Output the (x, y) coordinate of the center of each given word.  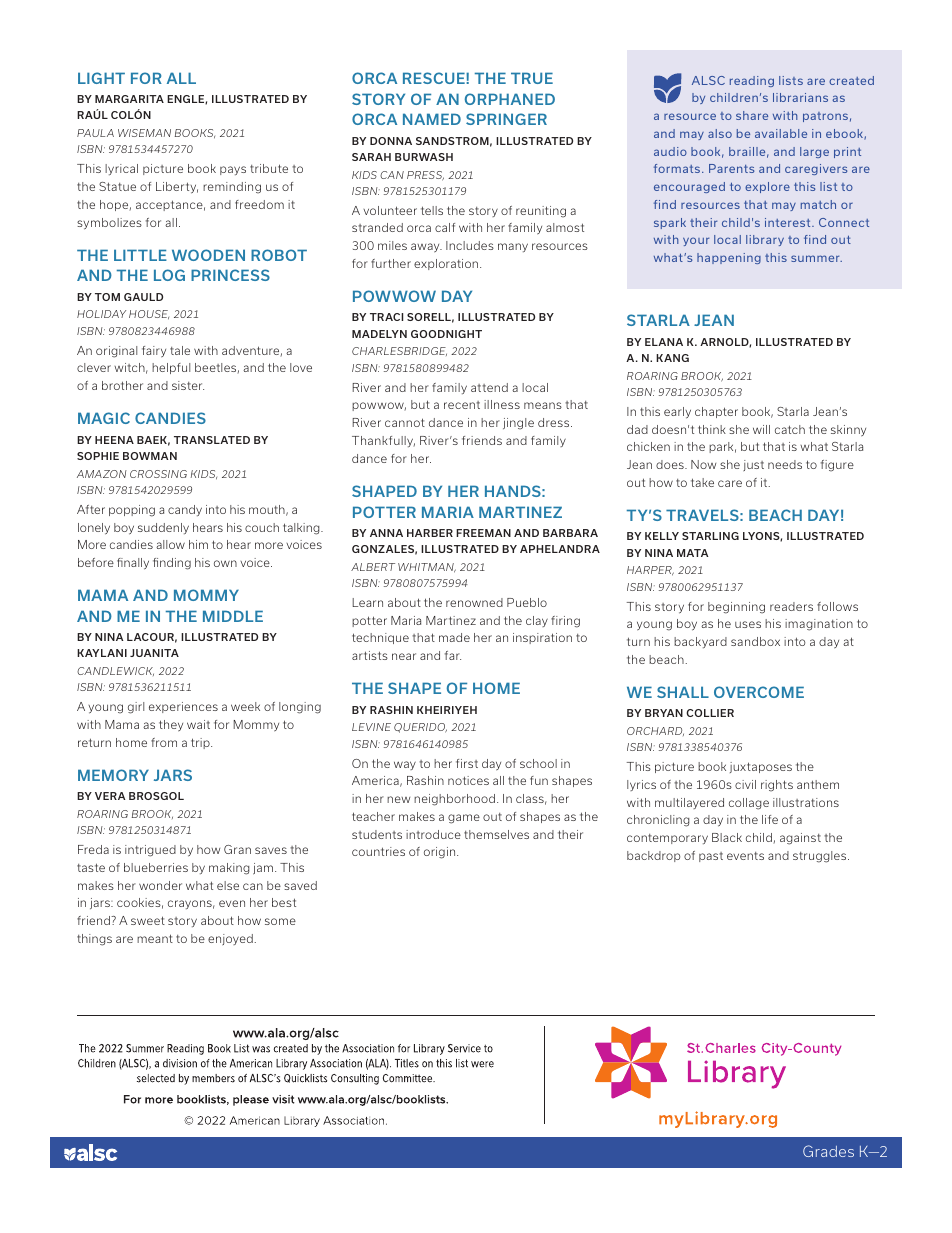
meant (155, 938)
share (752, 115)
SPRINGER (506, 119)
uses (748, 624)
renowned (474, 602)
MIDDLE (233, 616)
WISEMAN (144, 133)
